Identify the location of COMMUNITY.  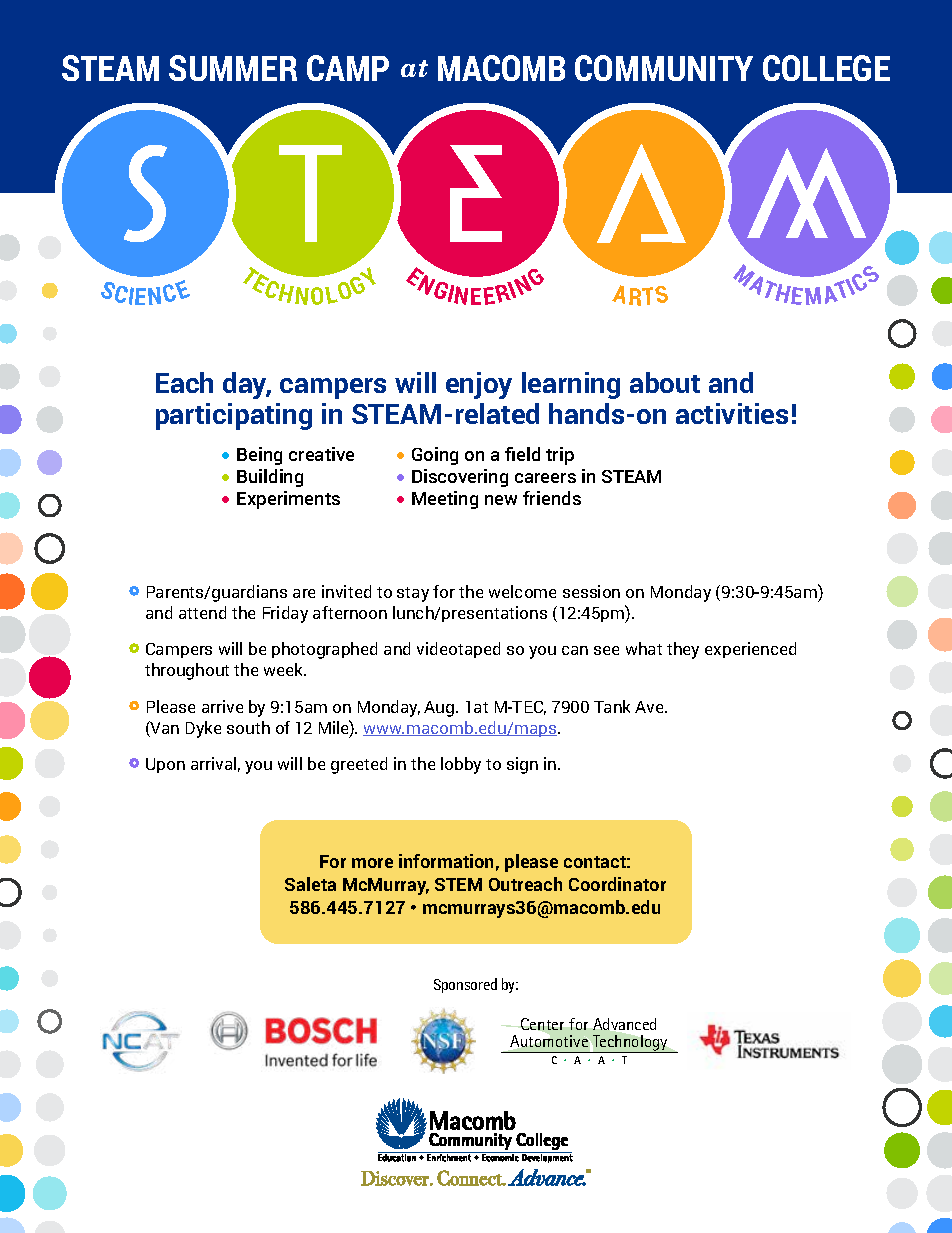
(664, 68).
